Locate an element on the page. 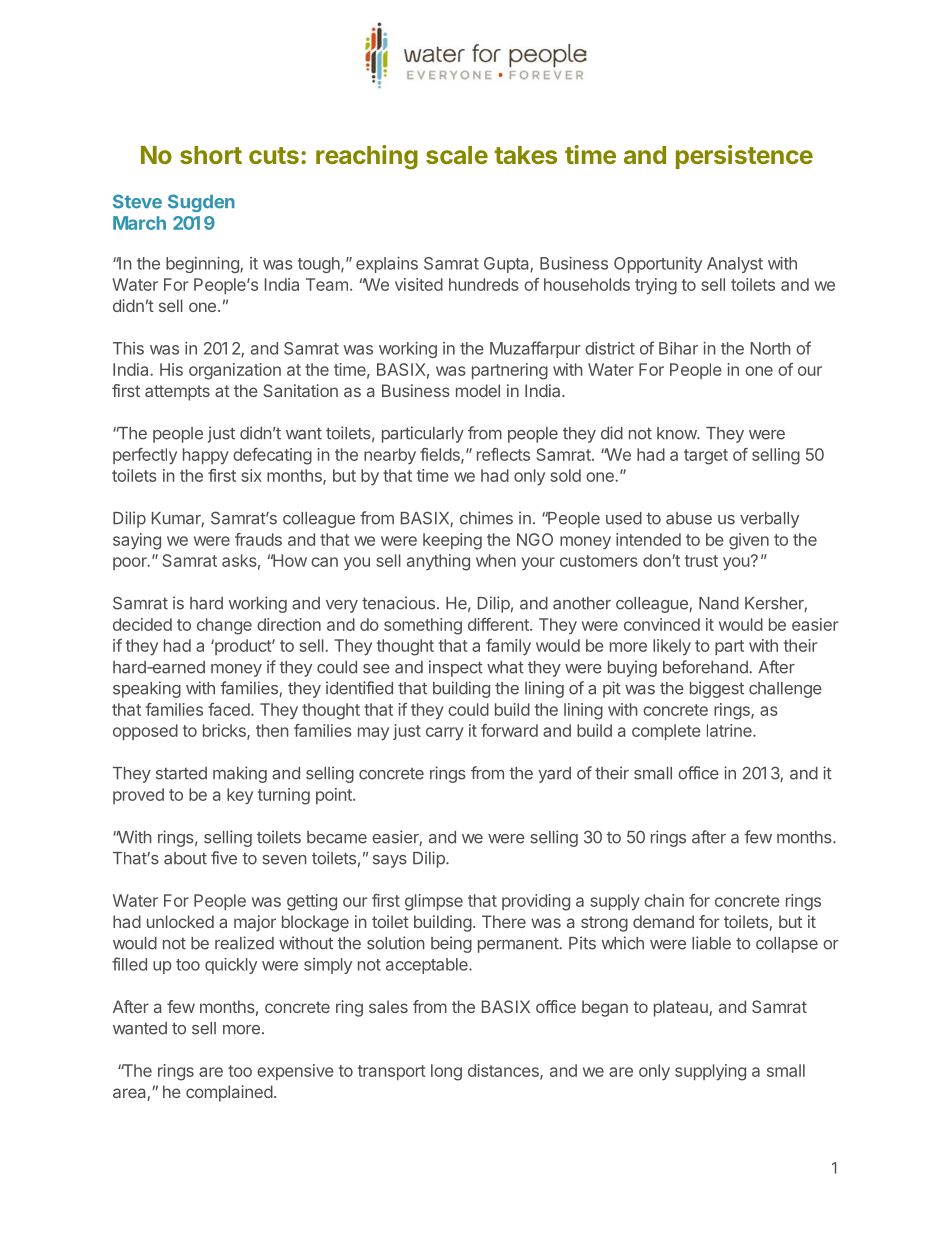 This document has width=952, height=1233. short is located at coordinates (211, 155).
